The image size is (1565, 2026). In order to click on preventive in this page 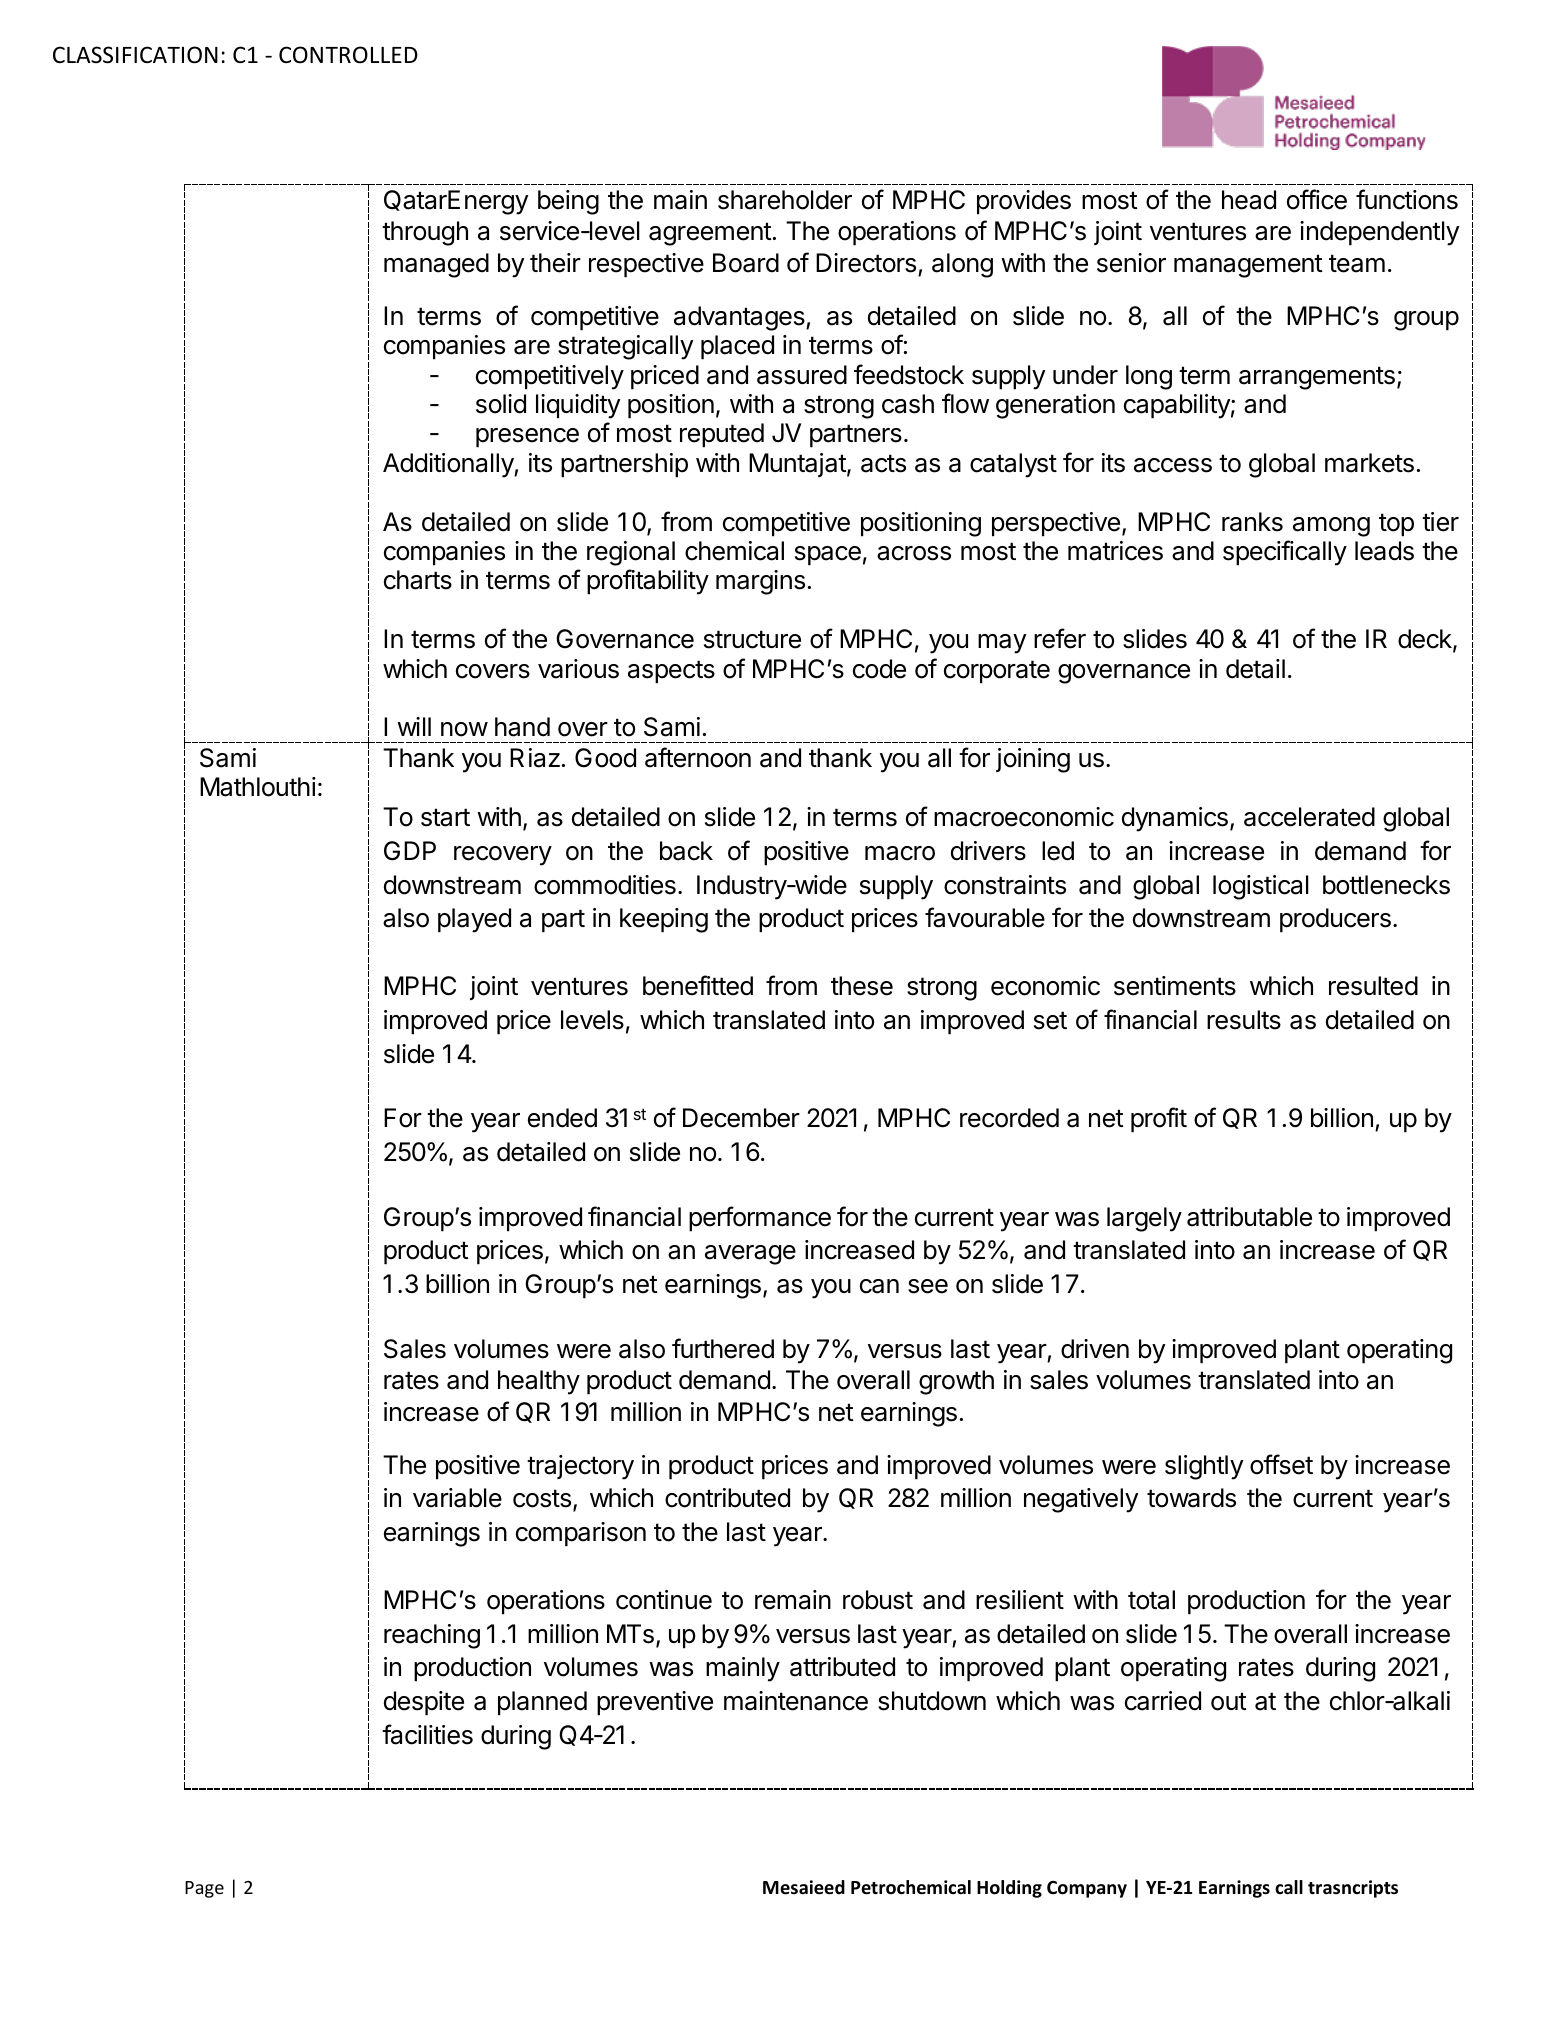, I will do `click(655, 1703)`.
